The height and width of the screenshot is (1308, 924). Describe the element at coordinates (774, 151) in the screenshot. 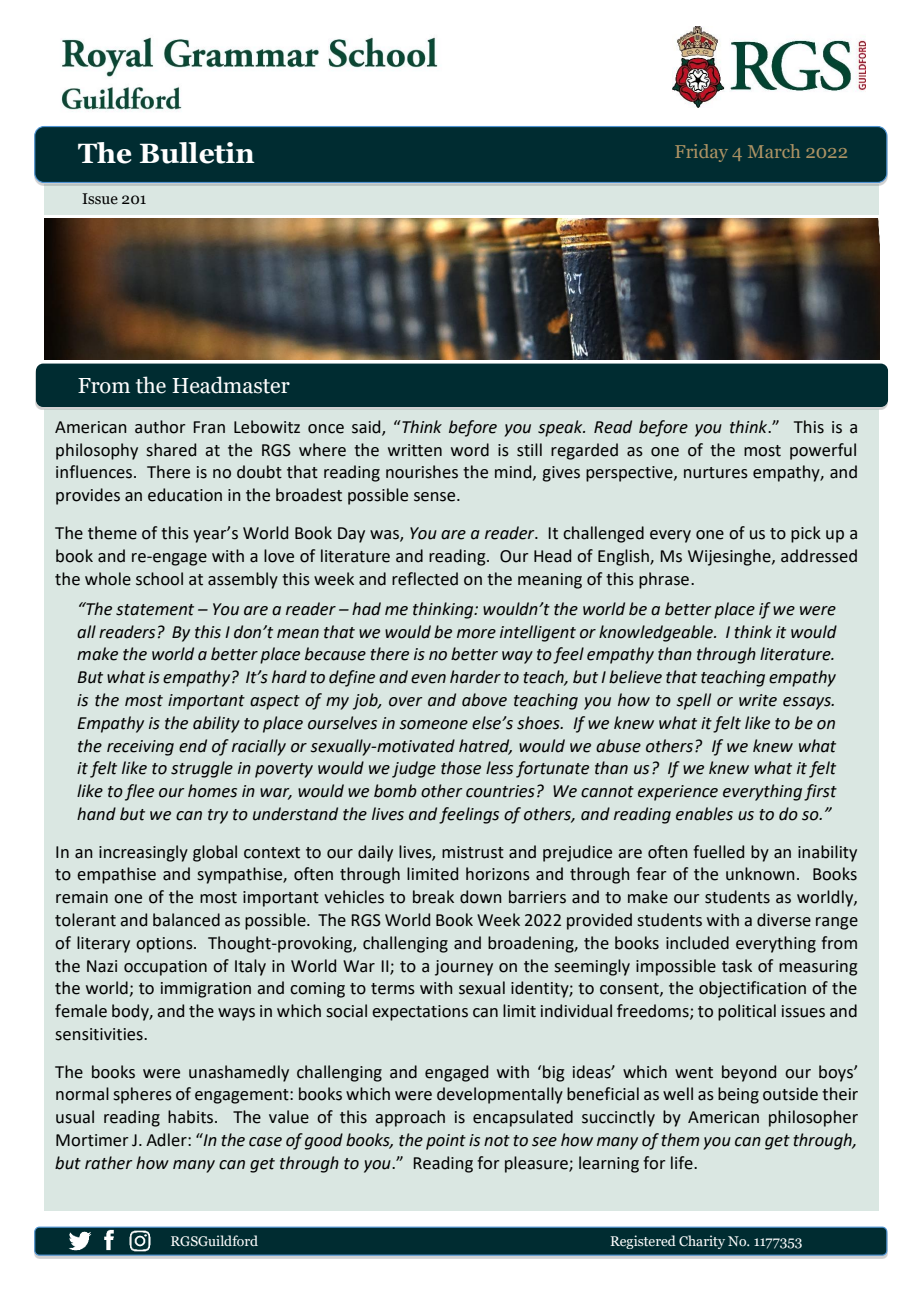

I see `March` at that location.
